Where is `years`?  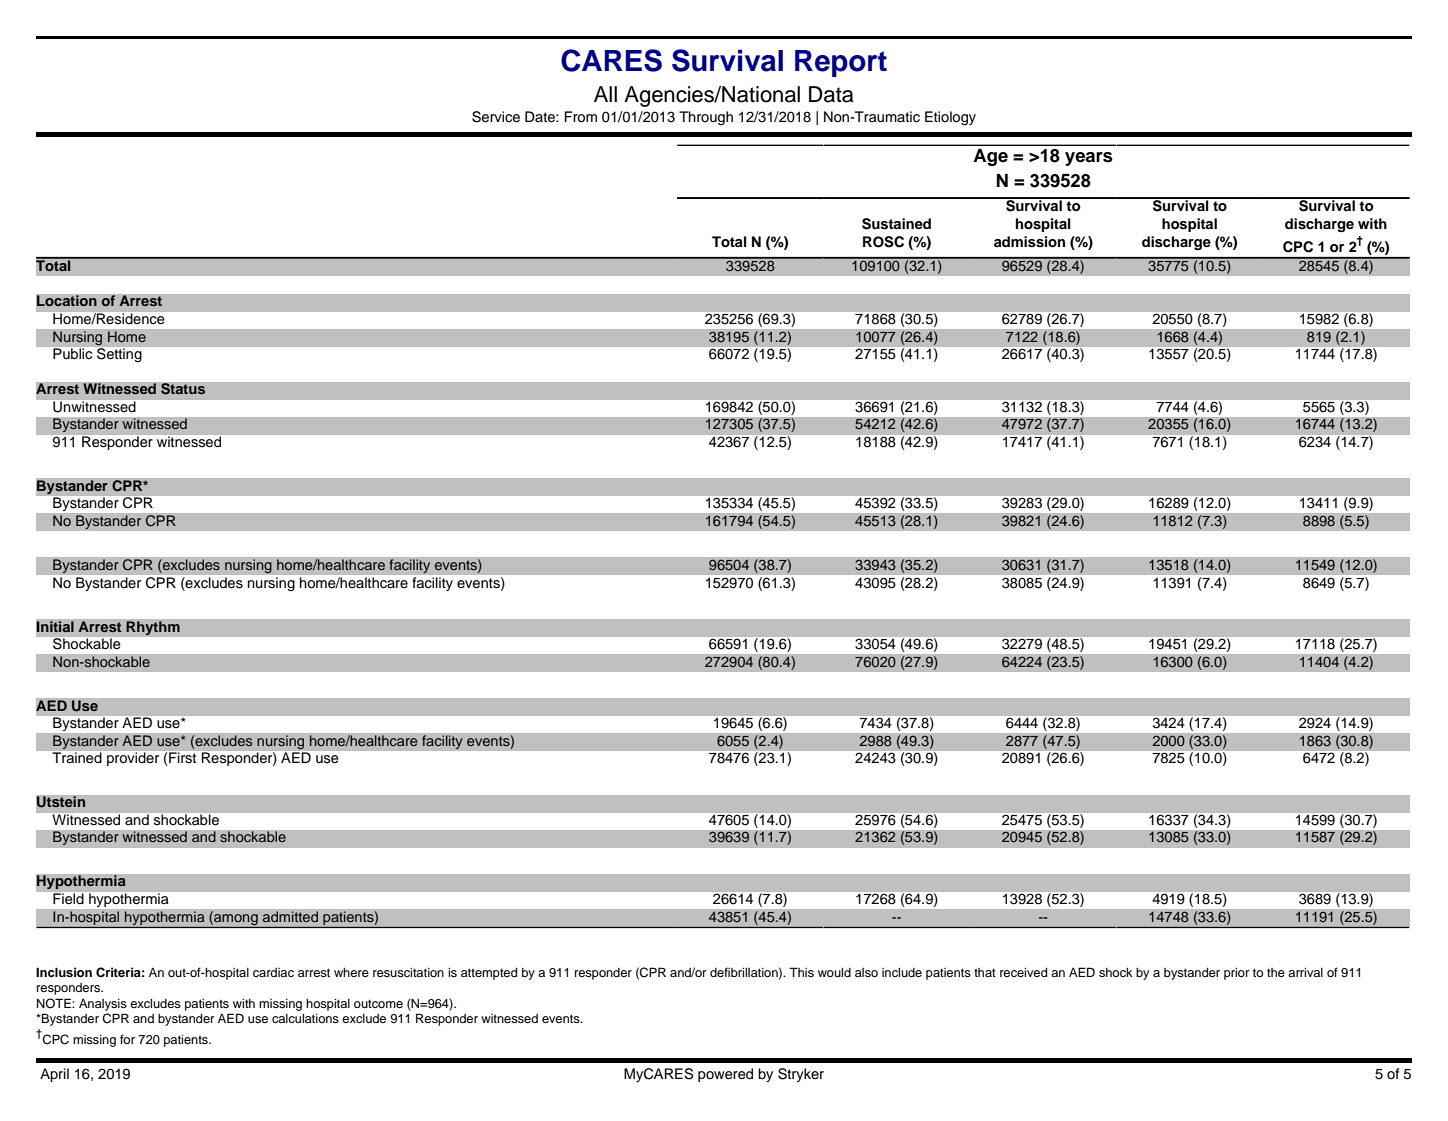 years is located at coordinates (1089, 159).
